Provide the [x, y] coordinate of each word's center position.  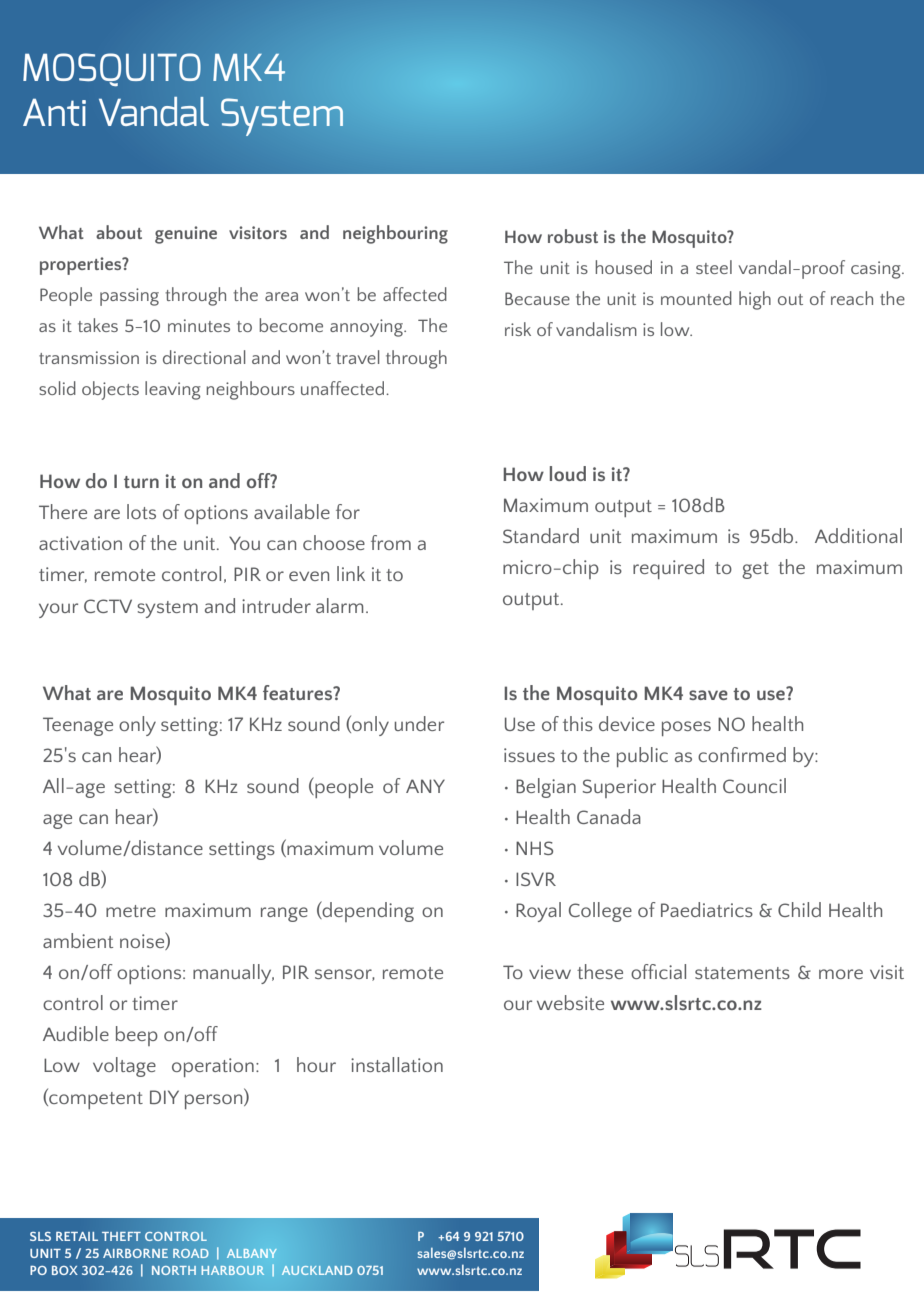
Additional [858, 535]
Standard [541, 535]
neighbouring [395, 234]
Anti [54, 112]
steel [714, 267]
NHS [534, 848]
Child [799, 909]
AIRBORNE [135, 1253]
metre [131, 911]
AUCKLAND [317, 1270]
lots [141, 511]
